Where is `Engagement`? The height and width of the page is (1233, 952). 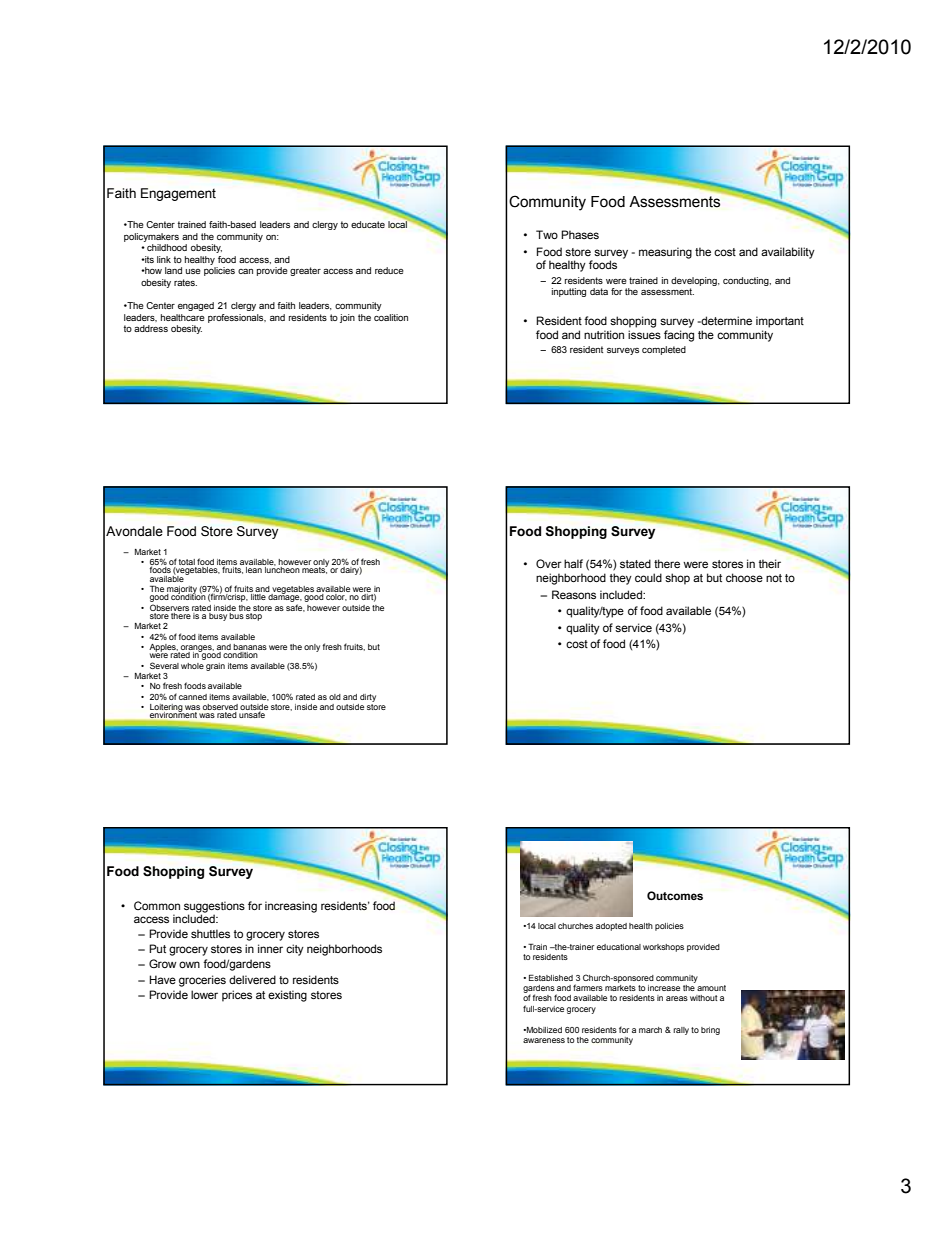 Engagement is located at coordinates (178, 194).
